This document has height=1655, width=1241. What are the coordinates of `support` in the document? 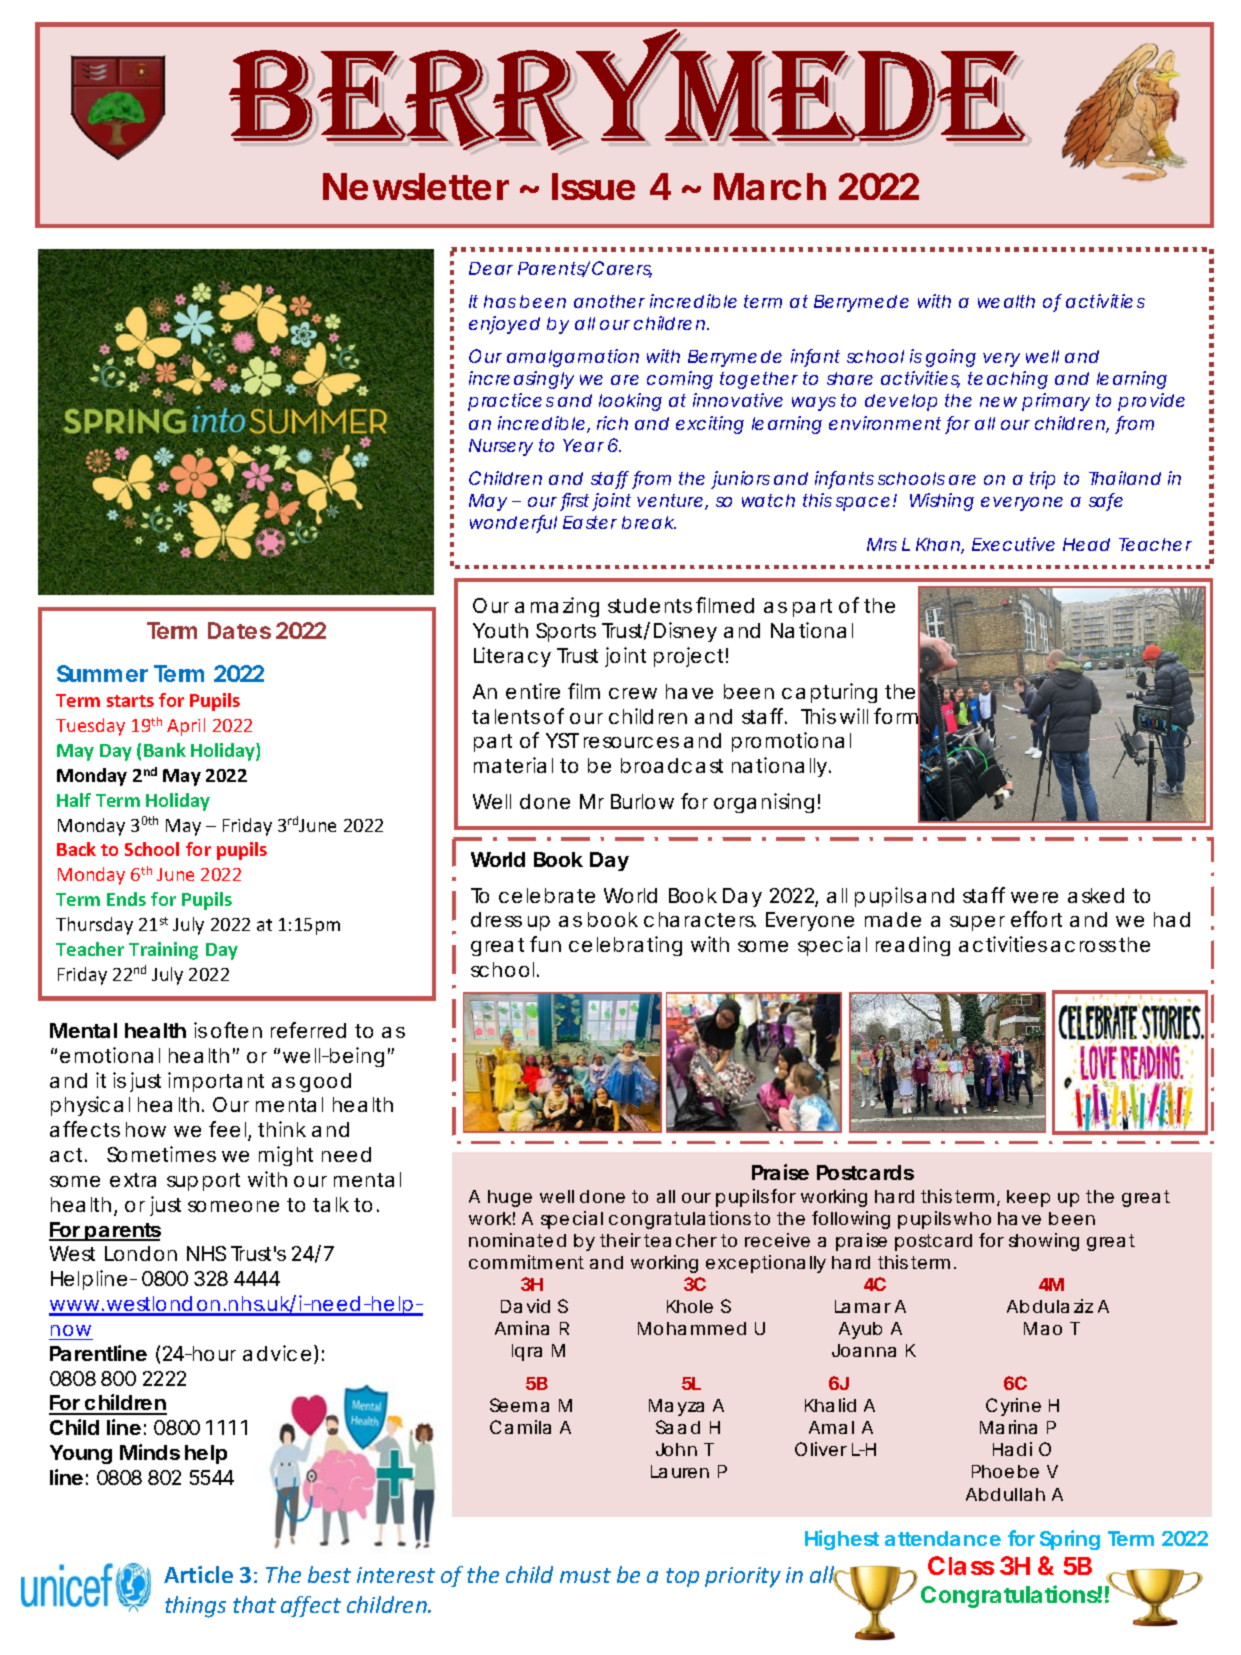 It's located at (203, 1182).
